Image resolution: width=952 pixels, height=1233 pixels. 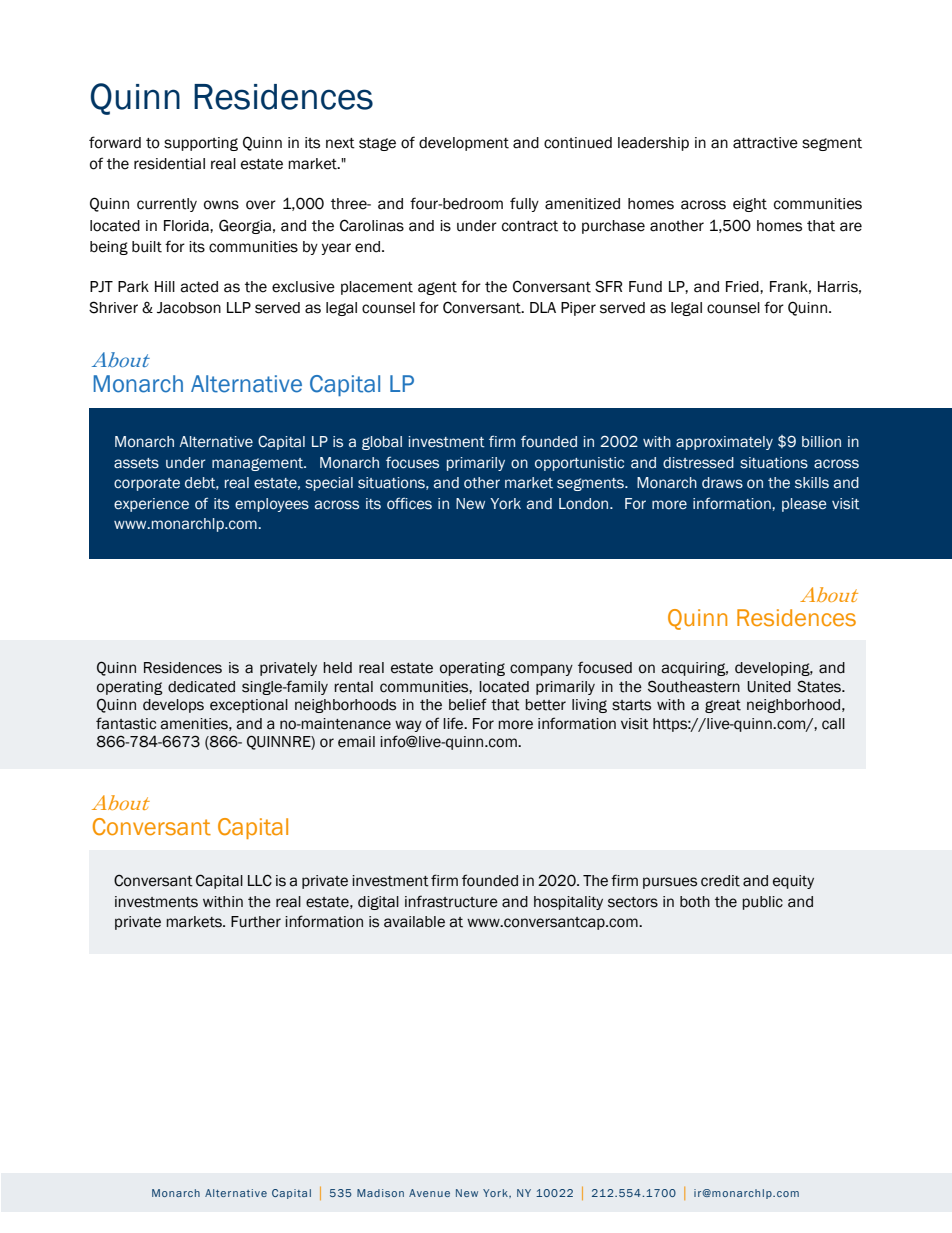 What do you see at coordinates (793, 882) in the page?
I see `equity` at bounding box center [793, 882].
